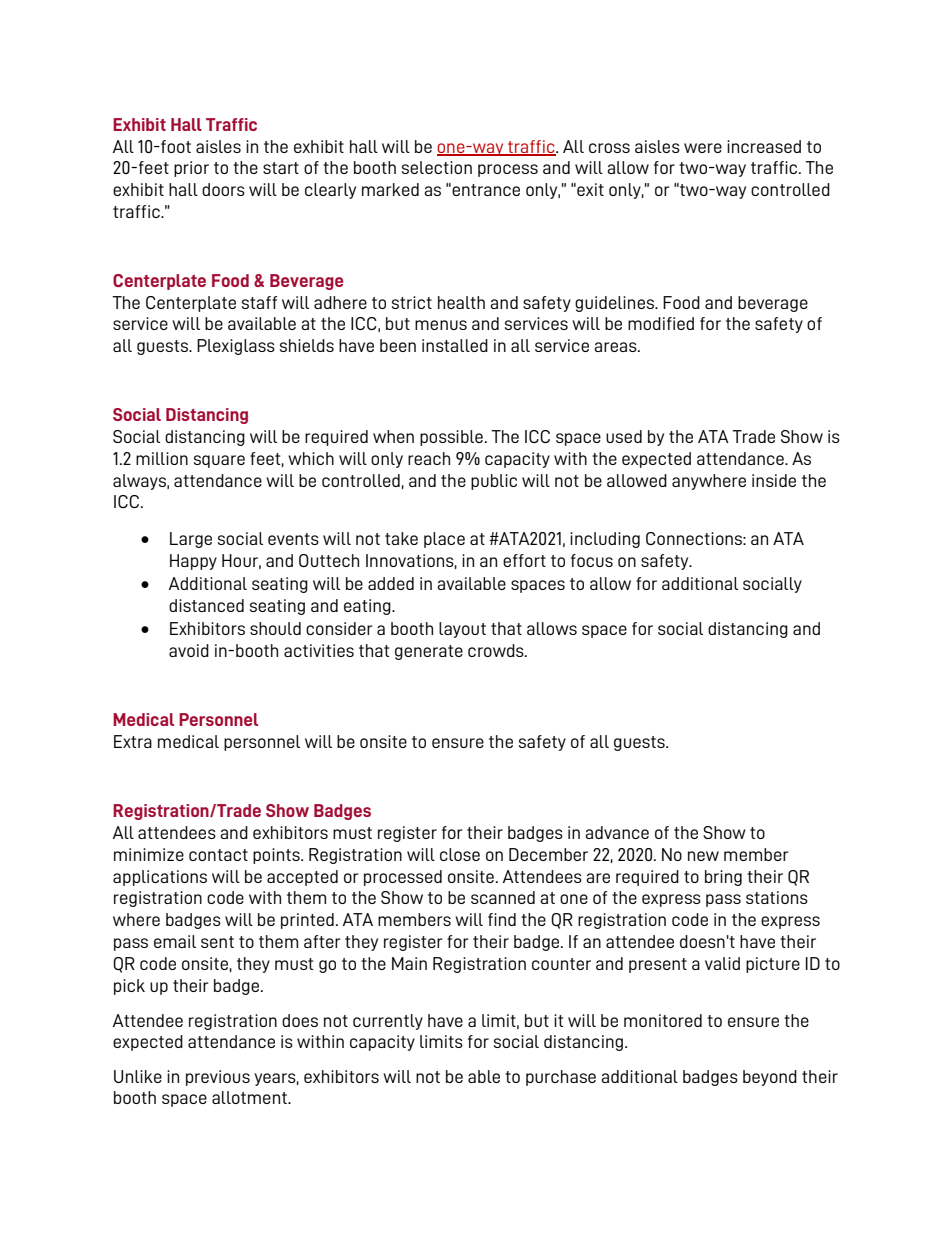 The width and height of the document is (952, 1233). What do you see at coordinates (218, 1078) in the document?
I see `previous` at bounding box center [218, 1078].
